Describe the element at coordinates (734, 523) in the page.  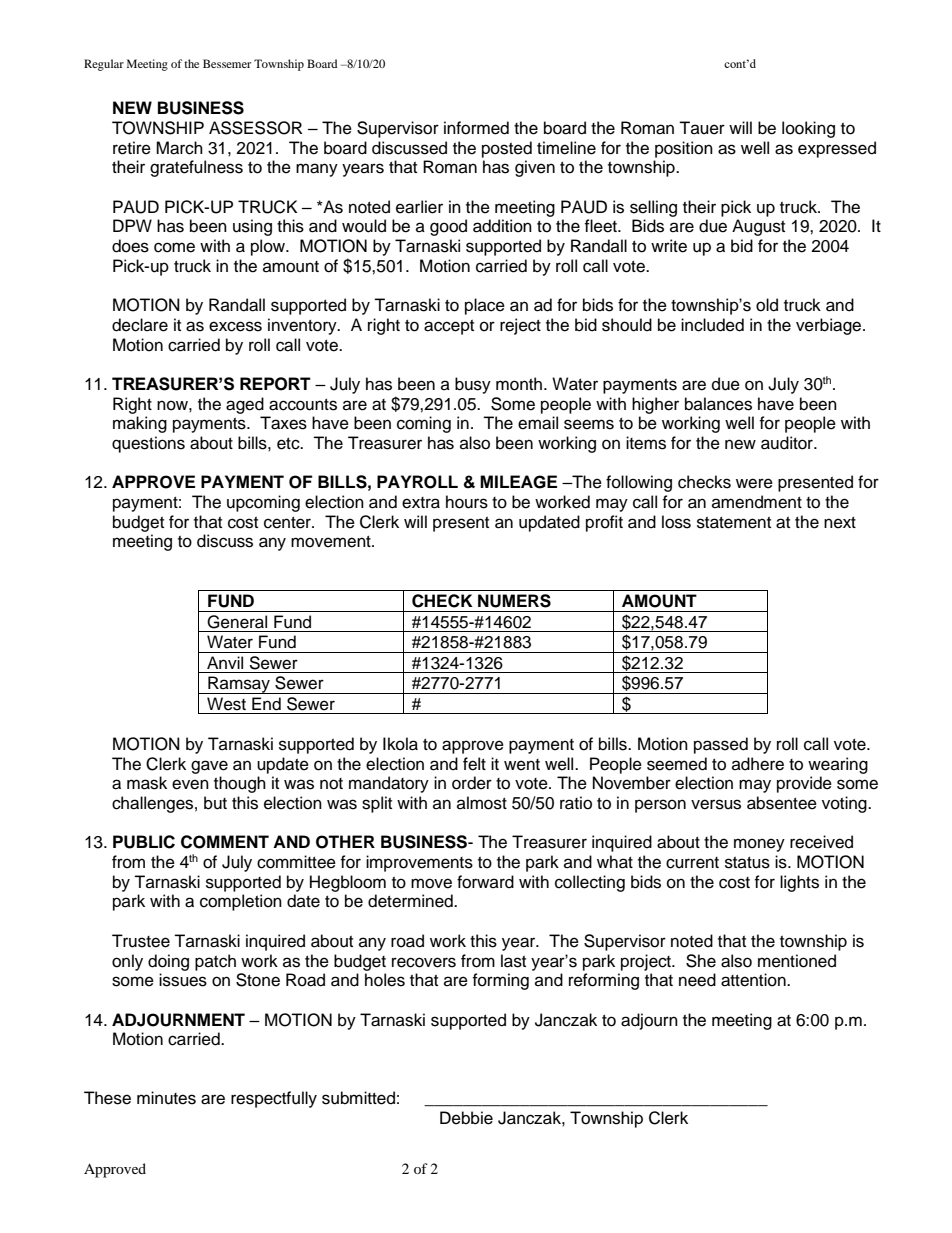
I see `statement` at that location.
